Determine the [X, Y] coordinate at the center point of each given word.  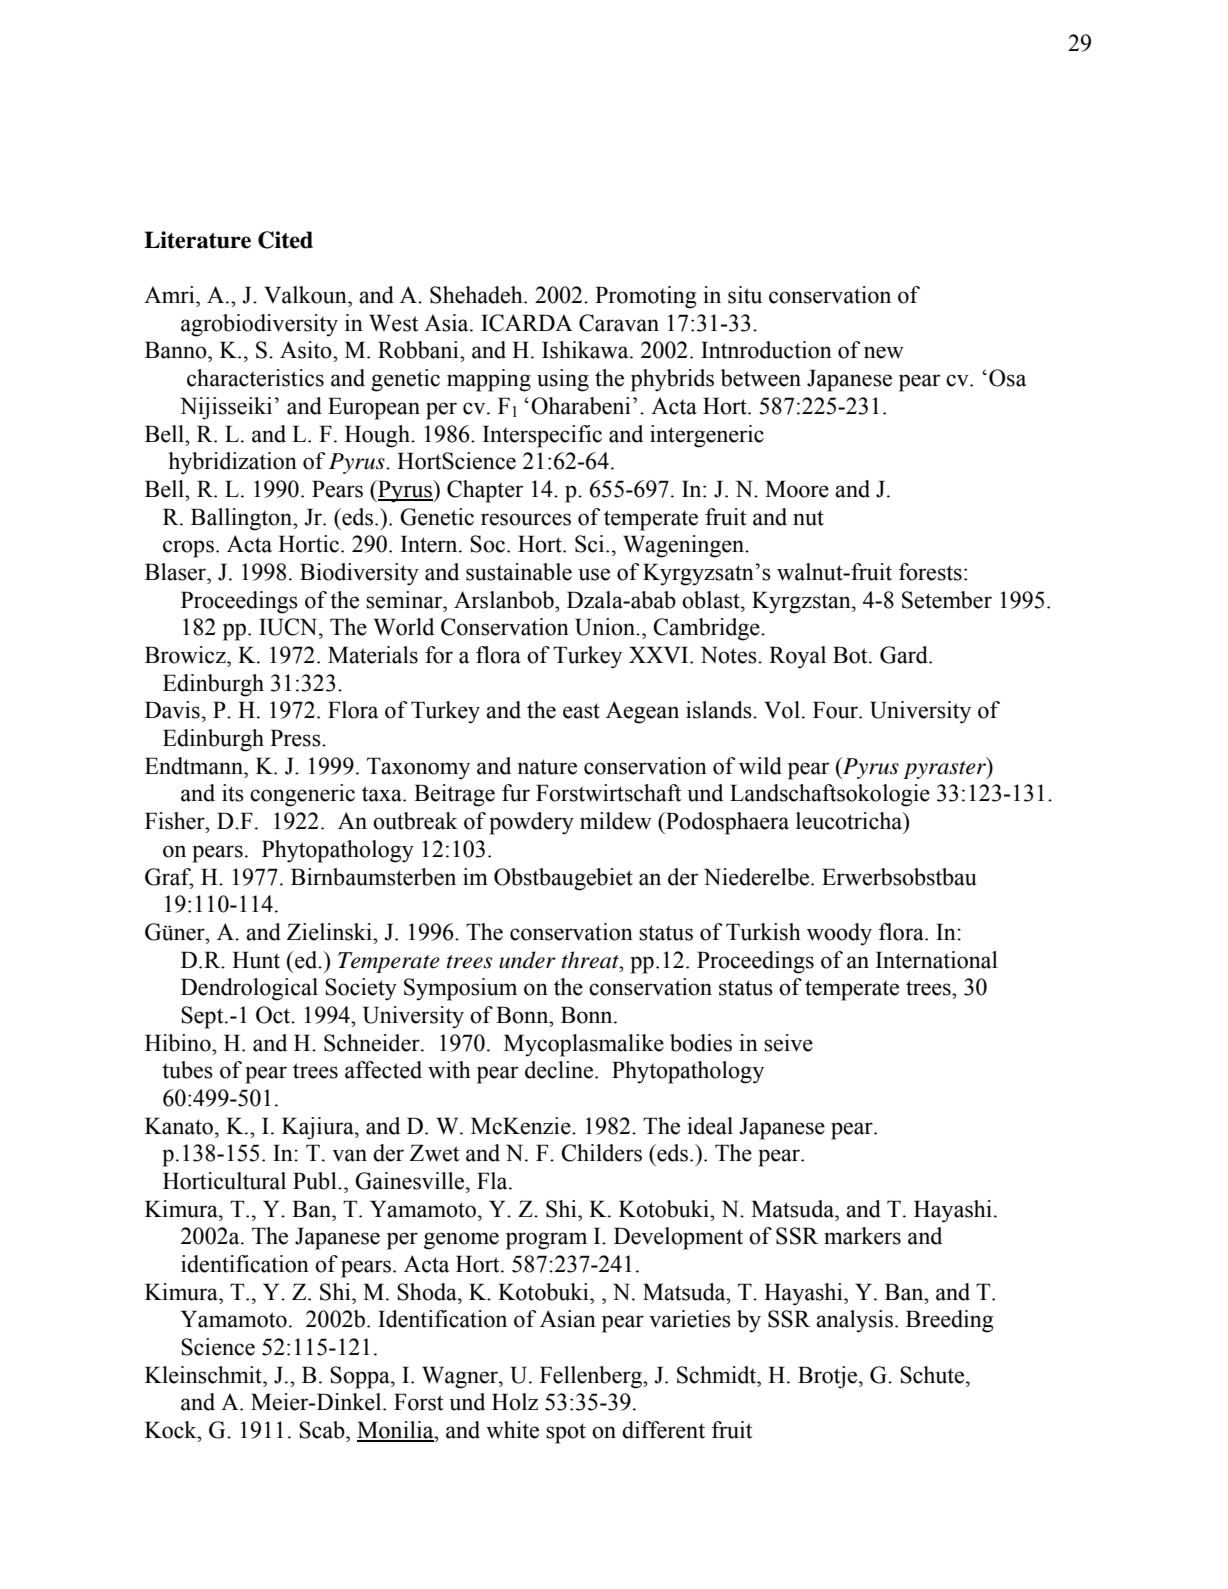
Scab [323, 1430]
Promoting [646, 297]
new [884, 352]
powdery [531, 823]
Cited [285, 240]
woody [839, 934]
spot [566, 1433]
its [233, 793]
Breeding [950, 1321]
